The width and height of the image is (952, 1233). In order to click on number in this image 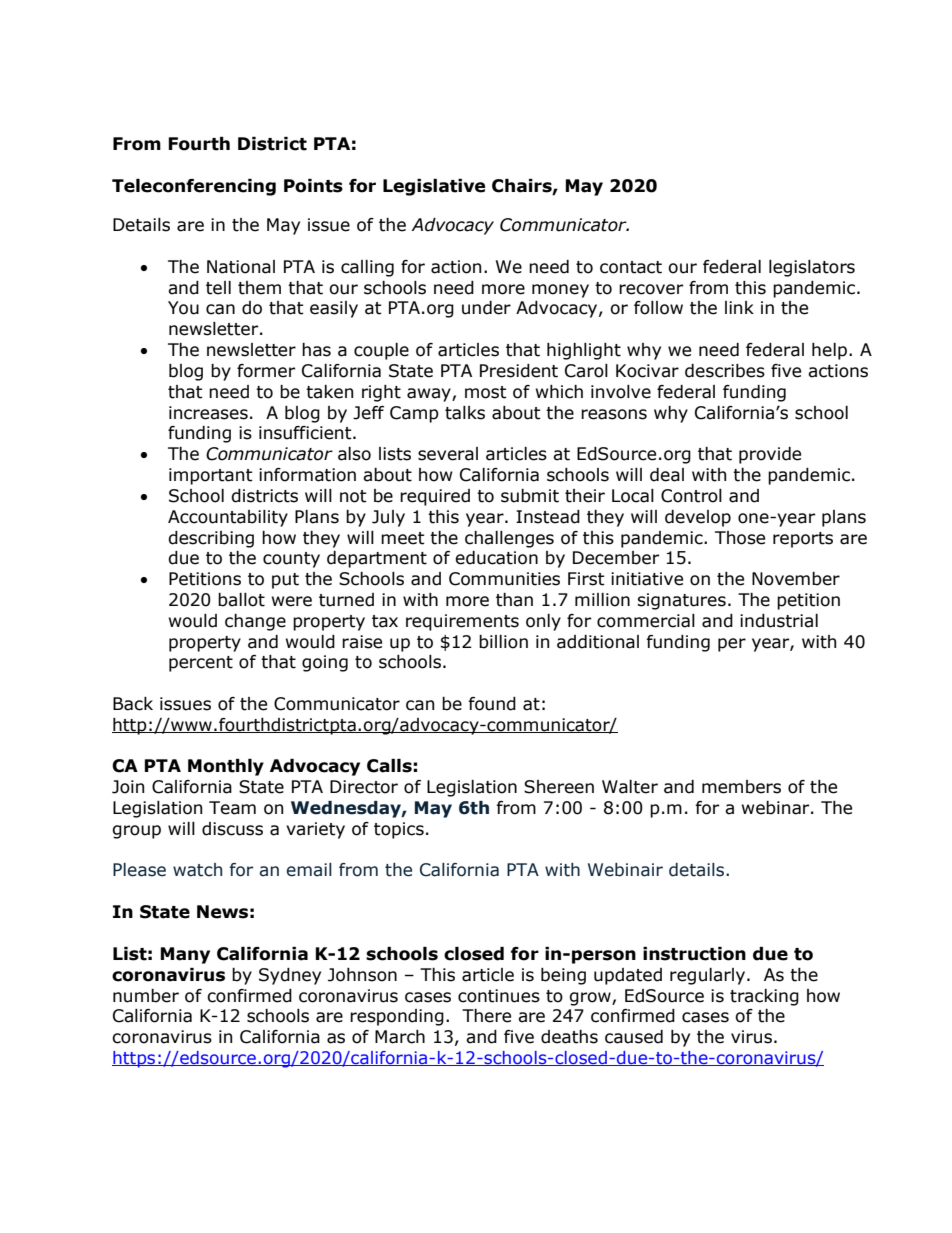, I will do `click(146, 996)`.
